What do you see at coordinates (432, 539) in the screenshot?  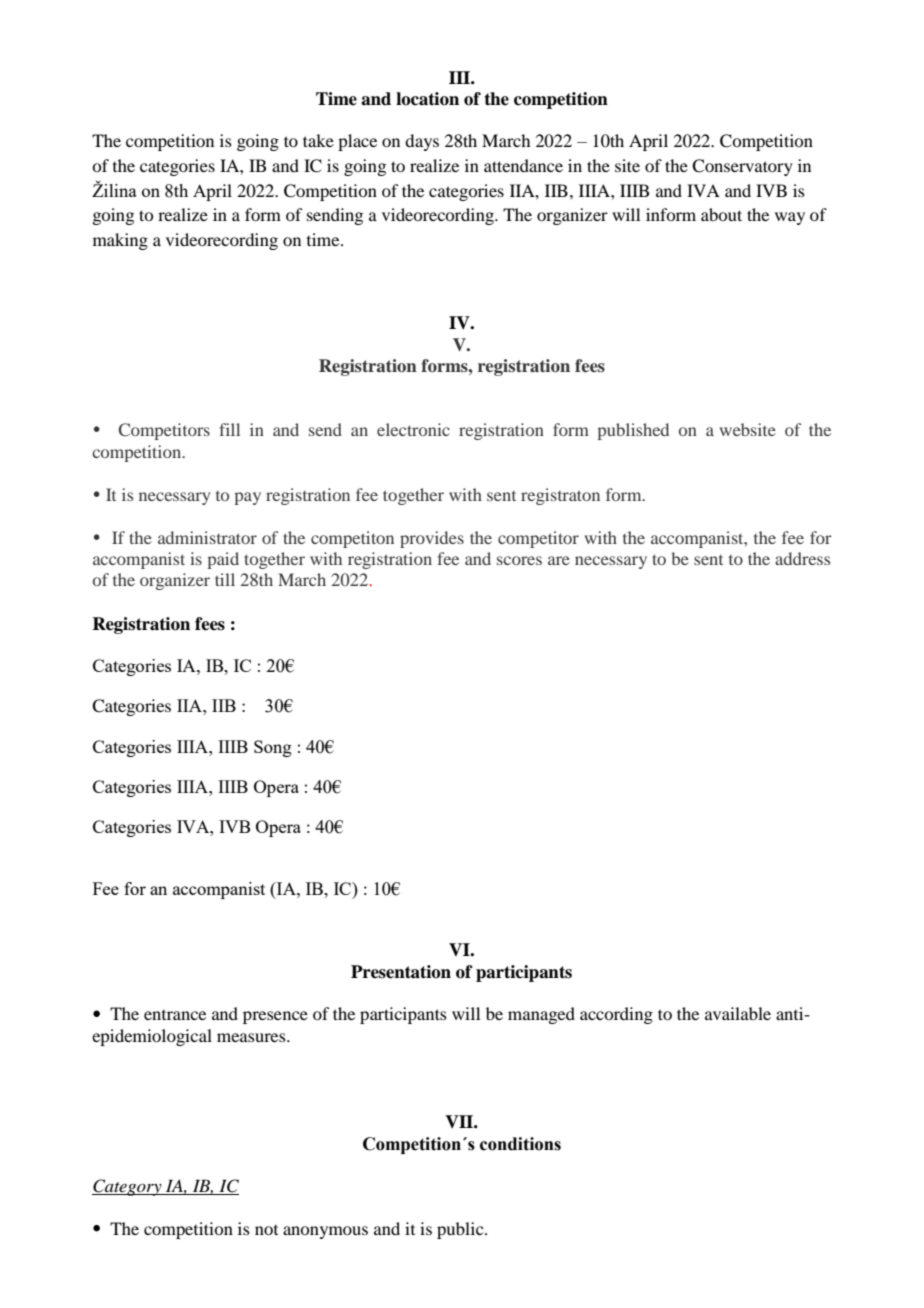 I see `provides` at bounding box center [432, 539].
